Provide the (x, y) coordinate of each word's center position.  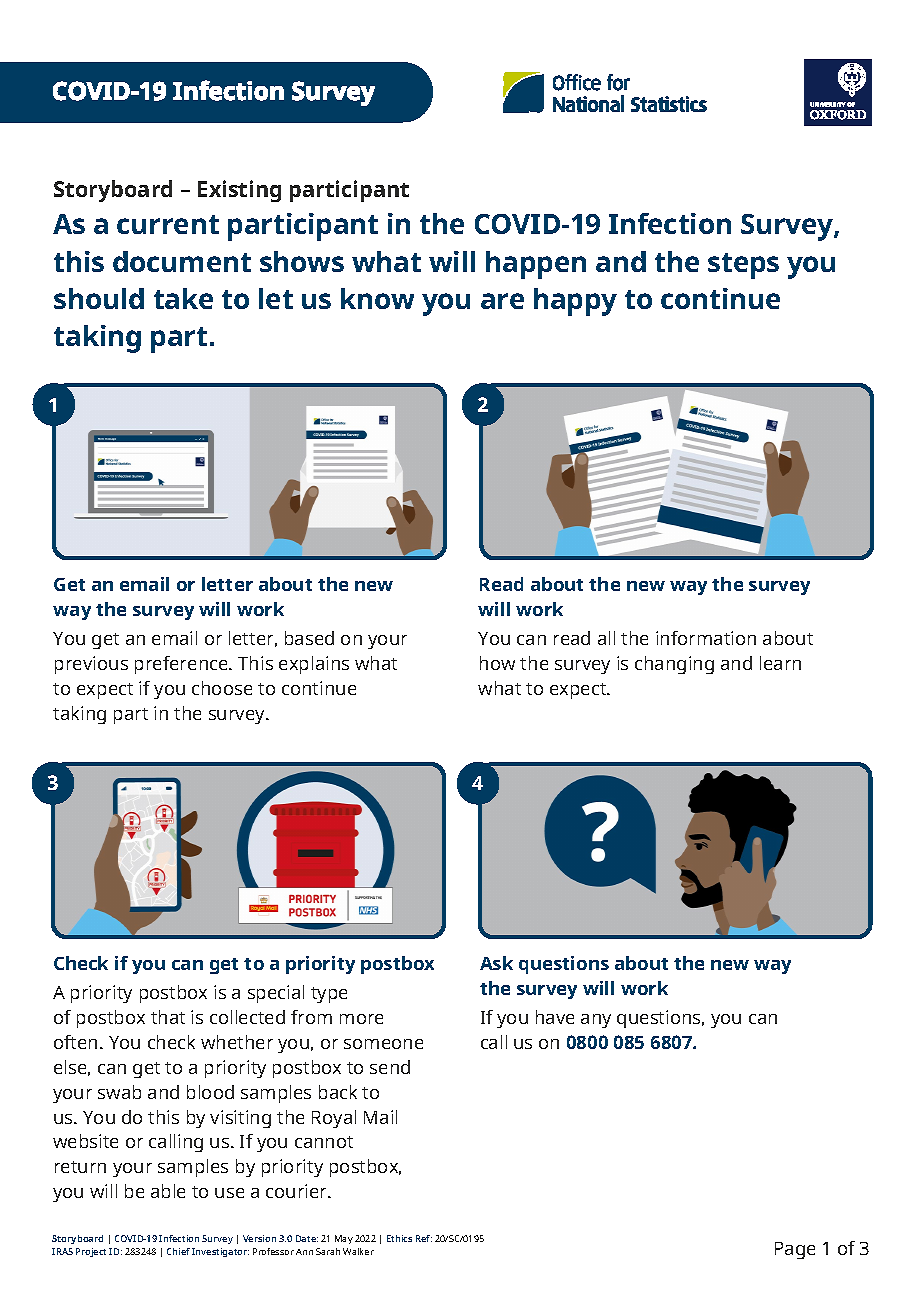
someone (383, 1044)
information (706, 638)
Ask (496, 963)
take (183, 298)
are (502, 301)
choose (222, 688)
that (168, 1017)
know (377, 298)
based (309, 638)
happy (575, 302)
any (596, 1021)
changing (674, 665)
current (168, 224)
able (168, 1191)
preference (182, 665)
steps (743, 266)
